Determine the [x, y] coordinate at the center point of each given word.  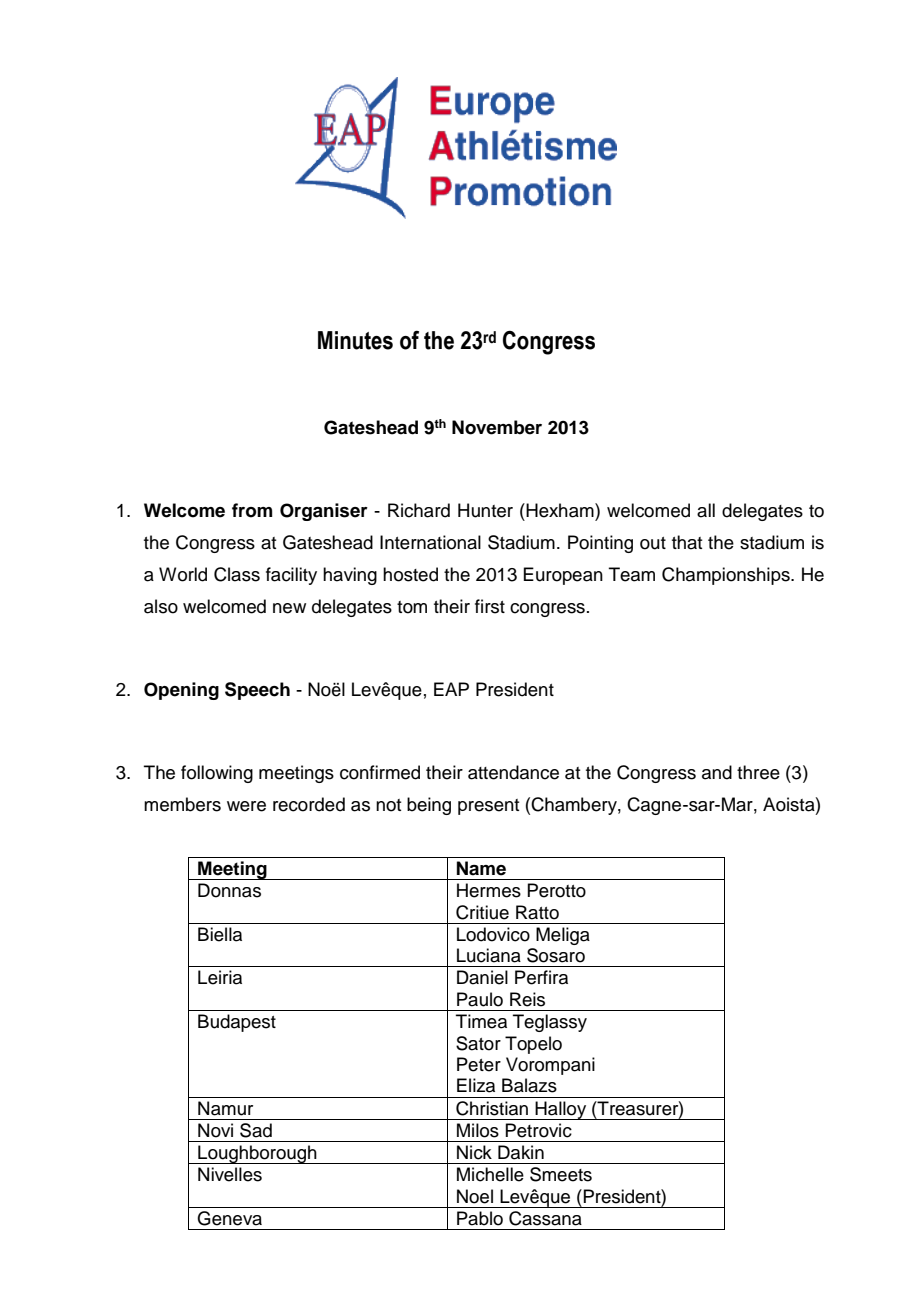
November [497, 427]
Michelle [490, 1174]
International [430, 542]
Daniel [482, 977]
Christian [492, 1108]
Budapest [237, 1023]
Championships [727, 576]
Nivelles [230, 1174]
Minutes [355, 340]
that [687, 542]
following [217, 774]
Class [237, 574]
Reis [527, 999]
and [717, 772]
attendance [513, 772]
